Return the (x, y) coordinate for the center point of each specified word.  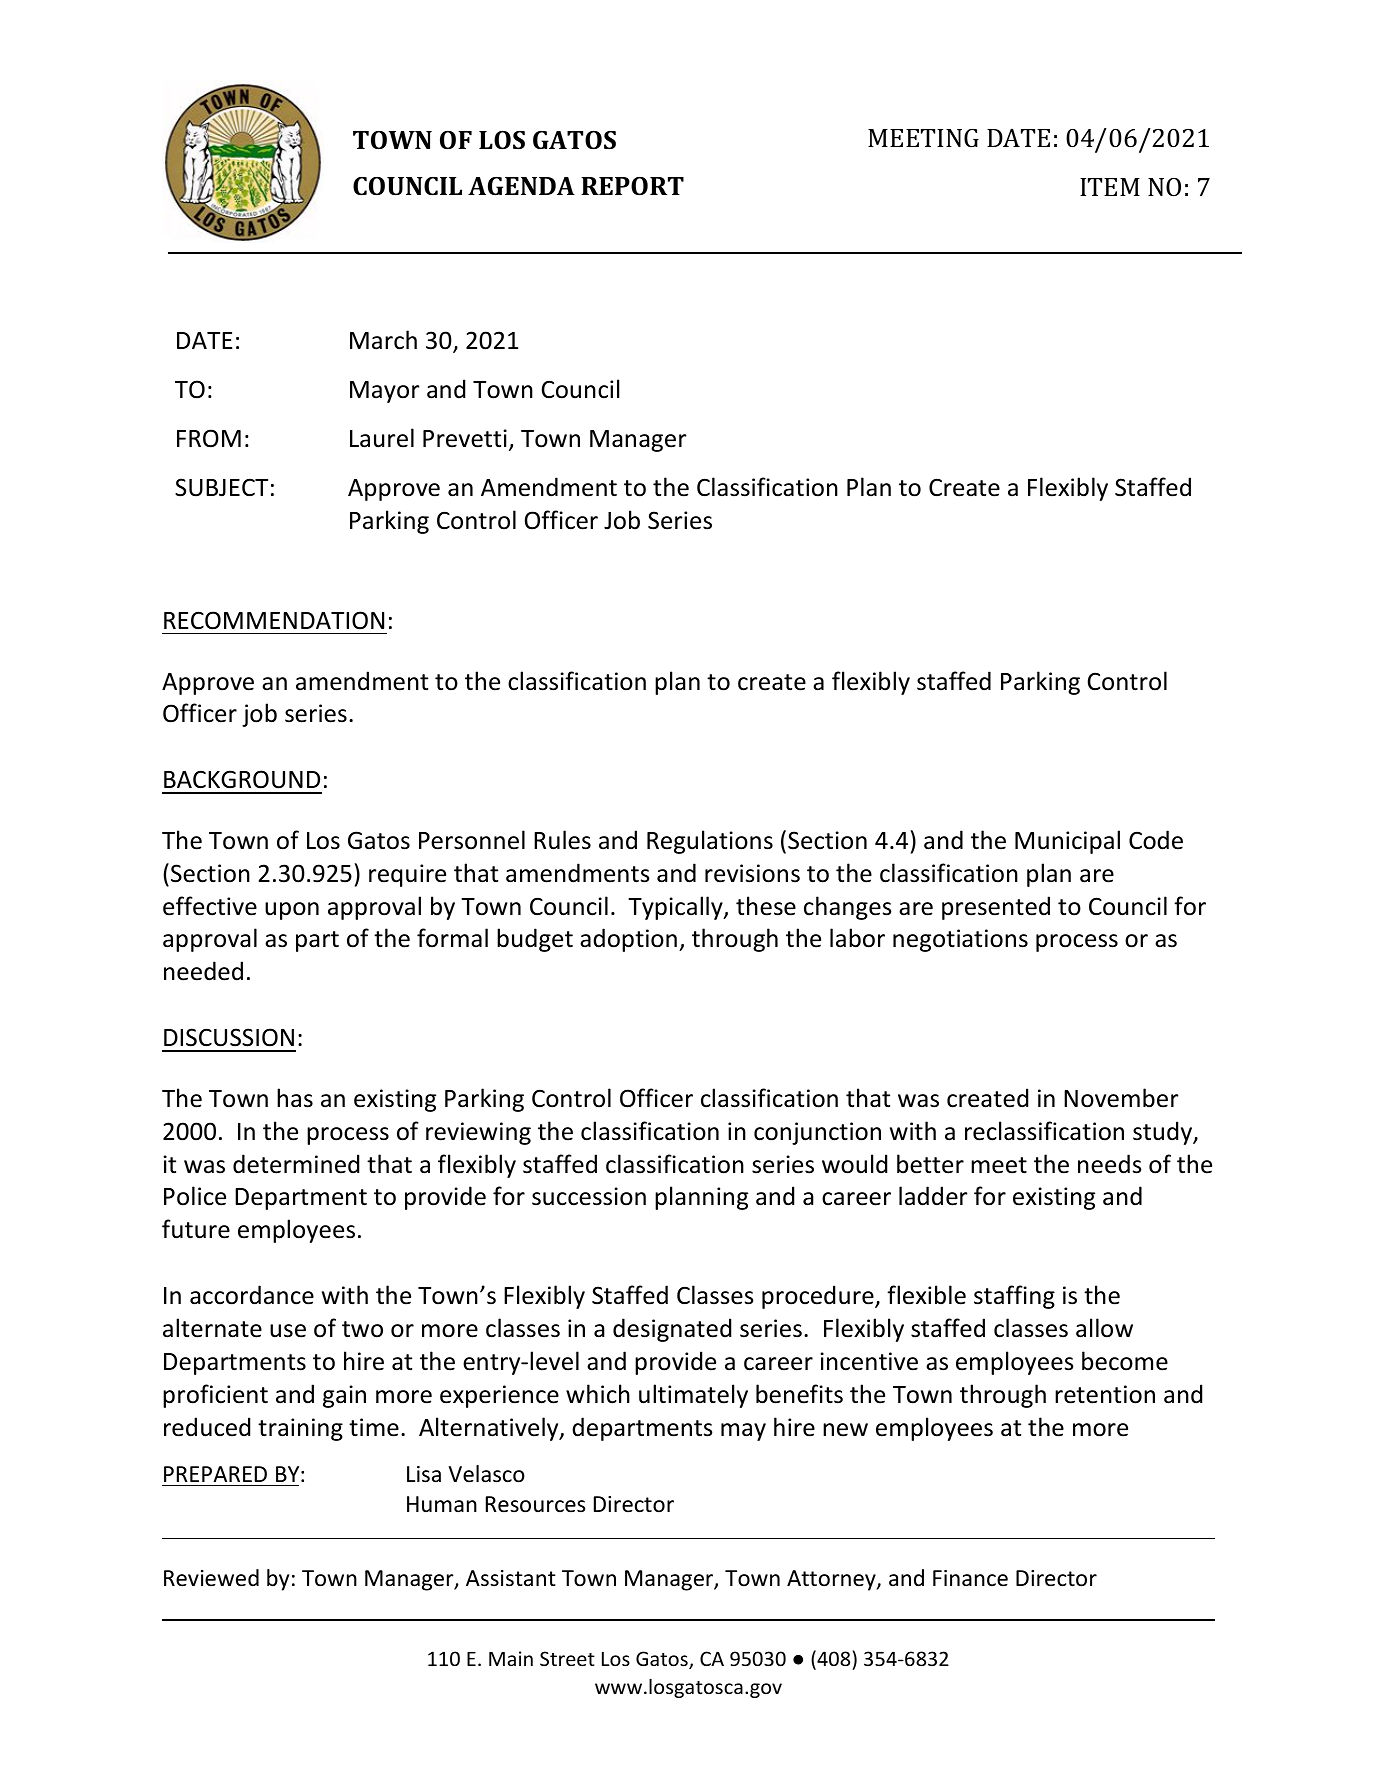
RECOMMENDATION (274, 620)
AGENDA (521, 186)
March (383, 340)
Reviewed (211, 1578)
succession (589, 1196)
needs (1110, 1164)
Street (567, 1658)
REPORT (632, 186)
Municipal (1067, 842)
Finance (970, 1578)
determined (296, 1164)
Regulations (710, 842)
